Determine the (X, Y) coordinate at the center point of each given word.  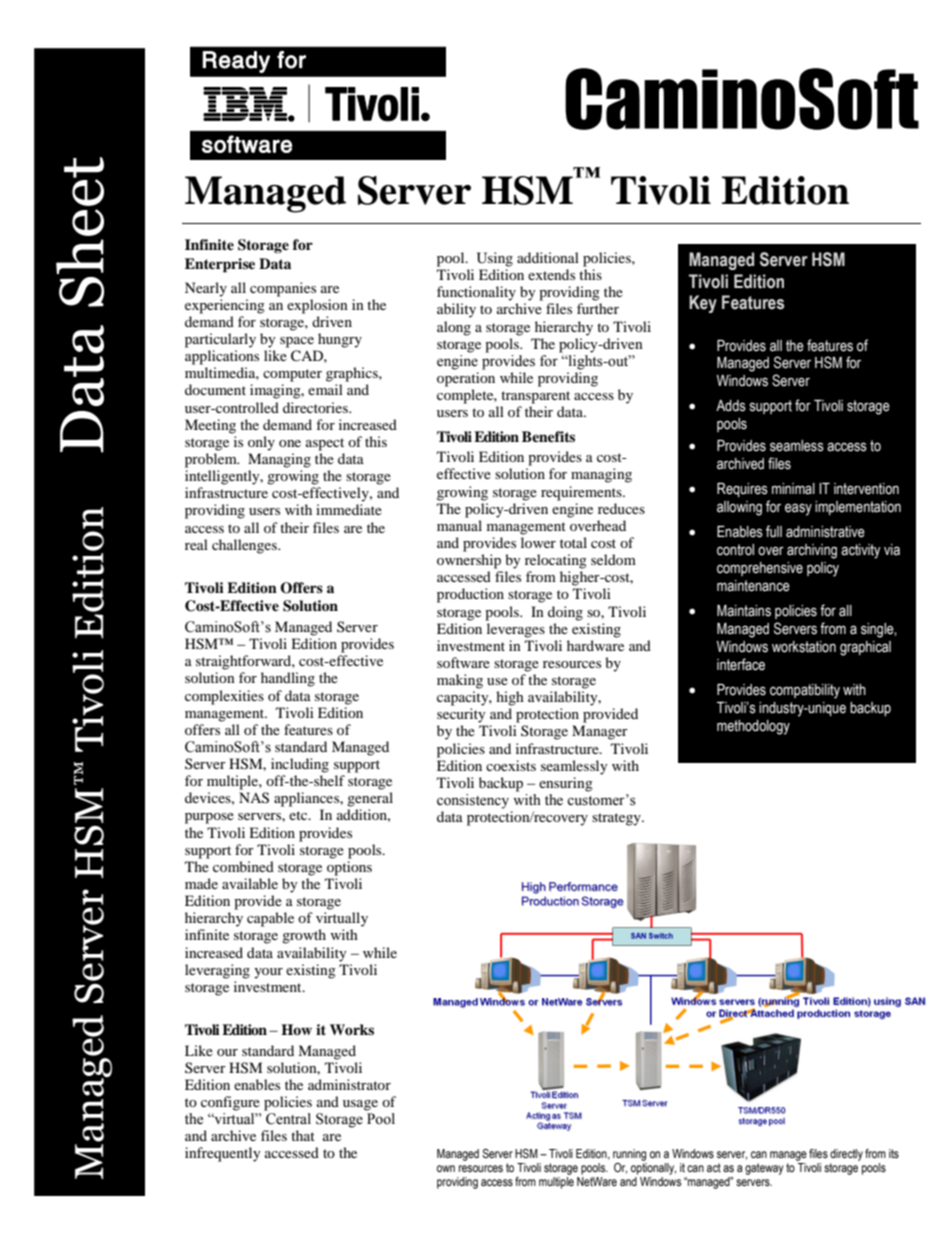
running (629, 1155)
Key (703, 304)
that (303, 1135)
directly (846, 1155)
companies (283, 289)
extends (551, 274)
